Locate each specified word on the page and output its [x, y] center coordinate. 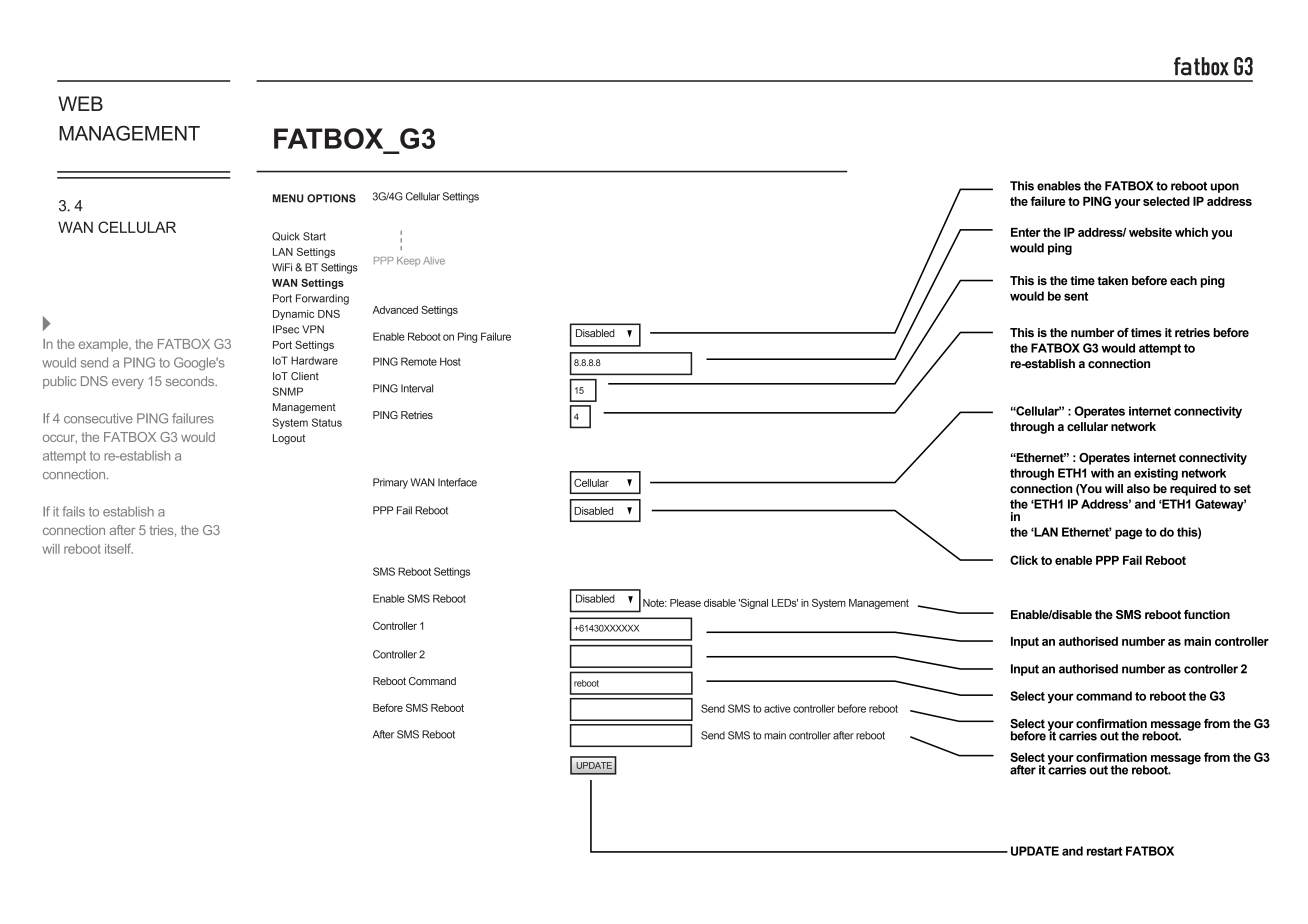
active [777, 708]
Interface [457, 482]
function [1207, 614]
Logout [289, 439]
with [1102, 473]
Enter [1026, 232]
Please [685, 603]
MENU [288, 198]
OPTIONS [331, 198]
